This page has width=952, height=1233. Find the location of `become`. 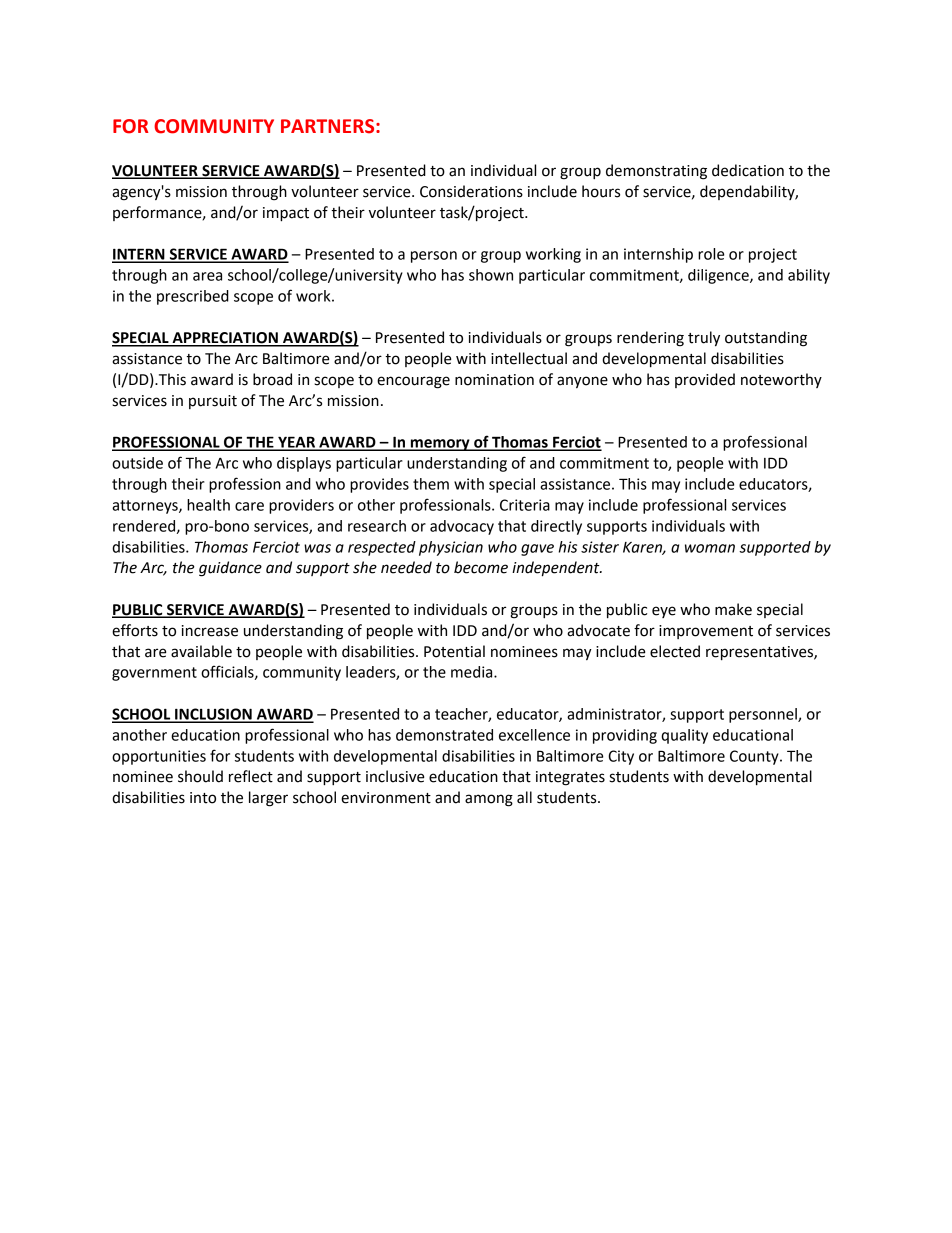

become is located at coordinates (481, 567).
